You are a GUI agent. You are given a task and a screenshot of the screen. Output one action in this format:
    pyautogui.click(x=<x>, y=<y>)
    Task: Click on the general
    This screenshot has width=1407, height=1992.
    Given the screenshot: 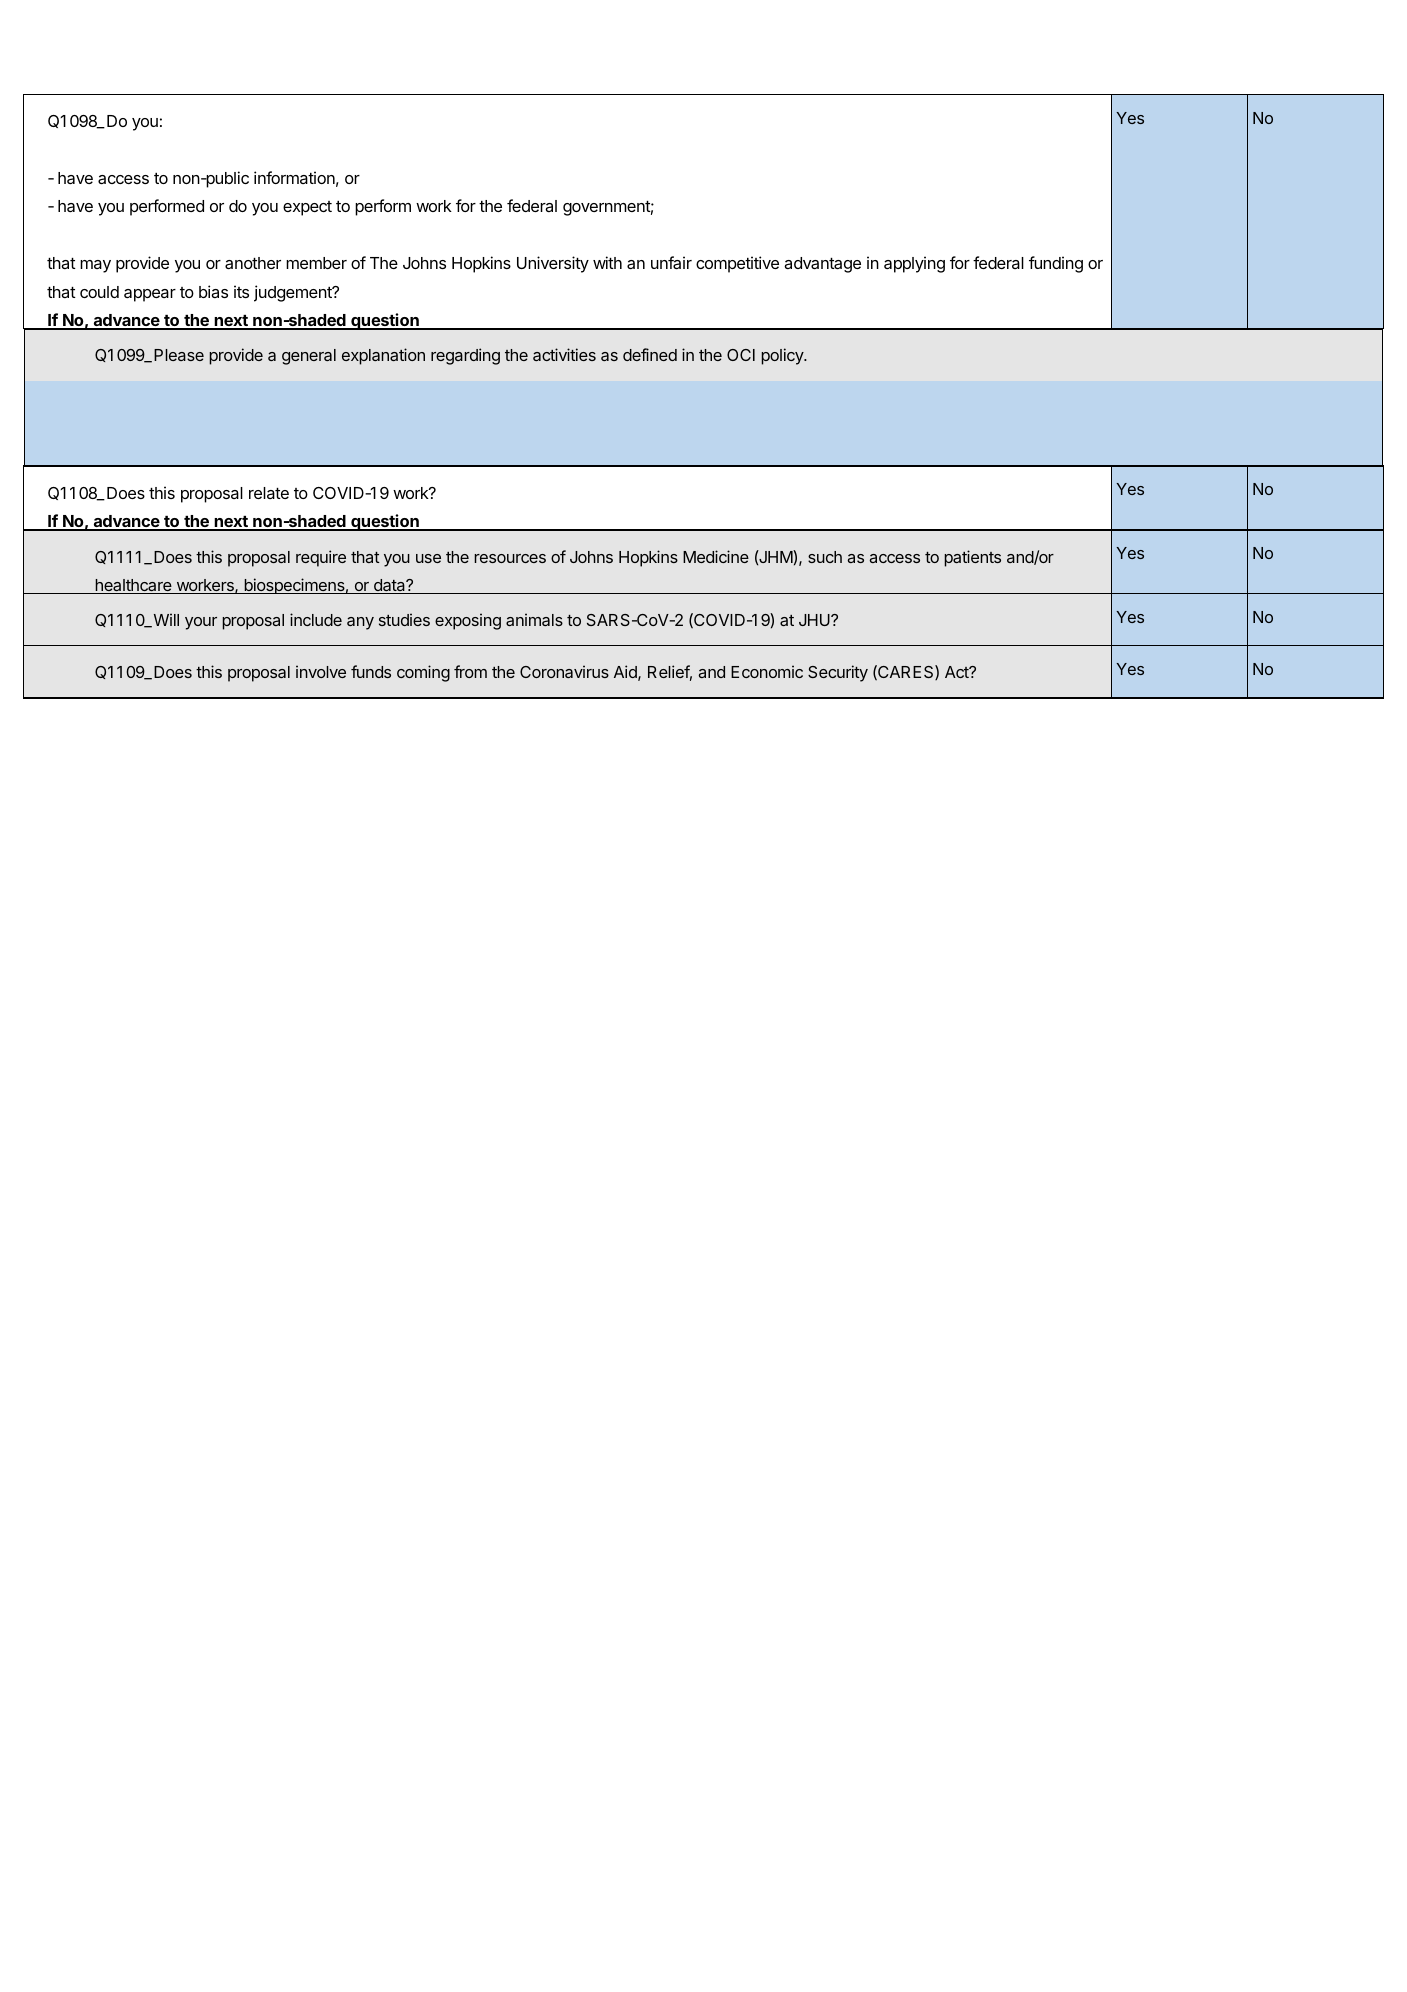 What is the action you would take?
    pyautogui.click(x=309, y=357)
